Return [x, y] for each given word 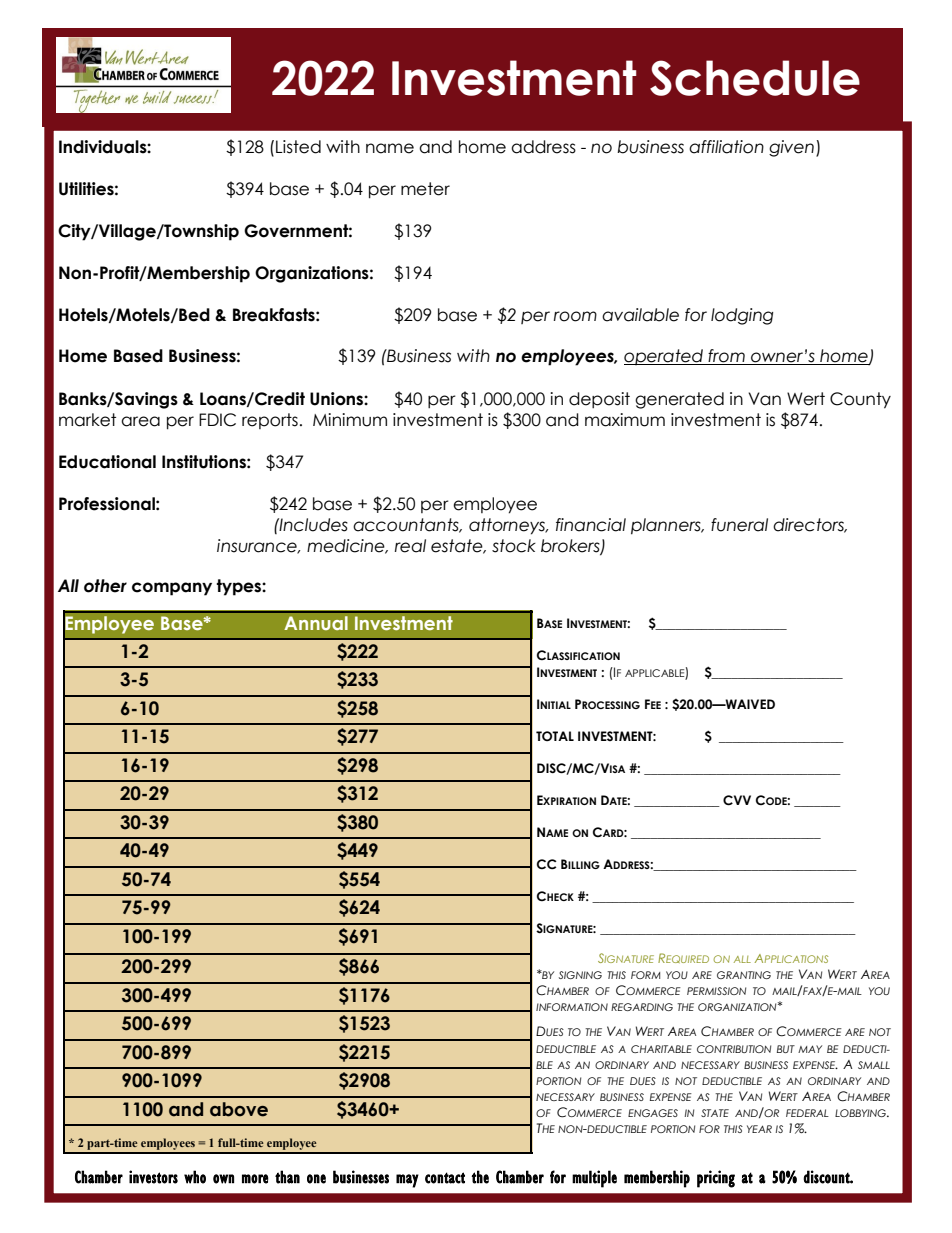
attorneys [508, 526]
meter [425, 189]
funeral [739, 525]
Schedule [755, 78]
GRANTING [744, 975]
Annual [316, 623]
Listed [298, 147]
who [195, 1177]
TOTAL [555, 736]
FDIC [217, 420]
